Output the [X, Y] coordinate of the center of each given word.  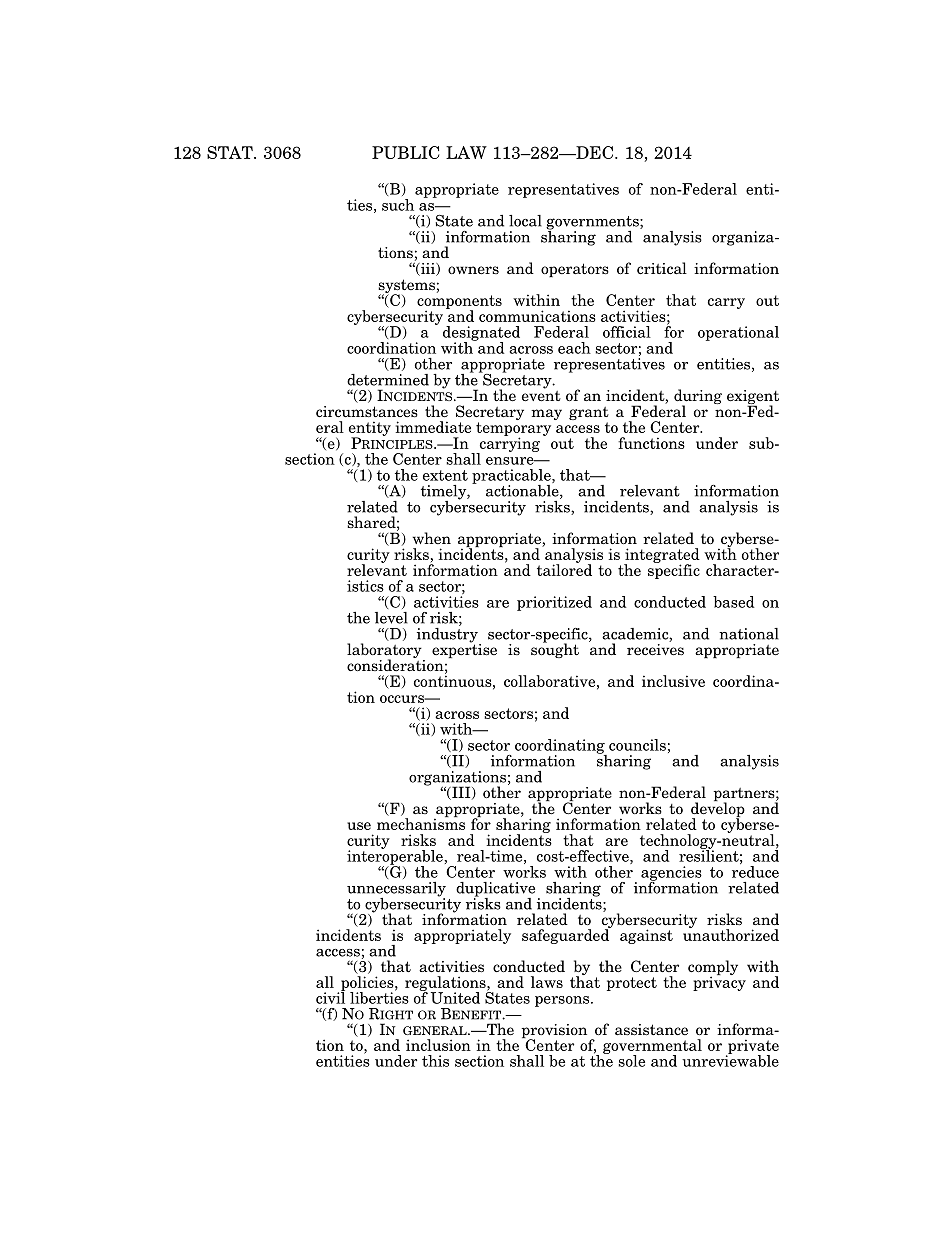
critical [662, 268]
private [752, 1047]
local [525, 221]
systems [406, 287]
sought [555, 649]
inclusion [438, 1045]
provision [554, 1032]
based [734, 602]
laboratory [385, 652]
